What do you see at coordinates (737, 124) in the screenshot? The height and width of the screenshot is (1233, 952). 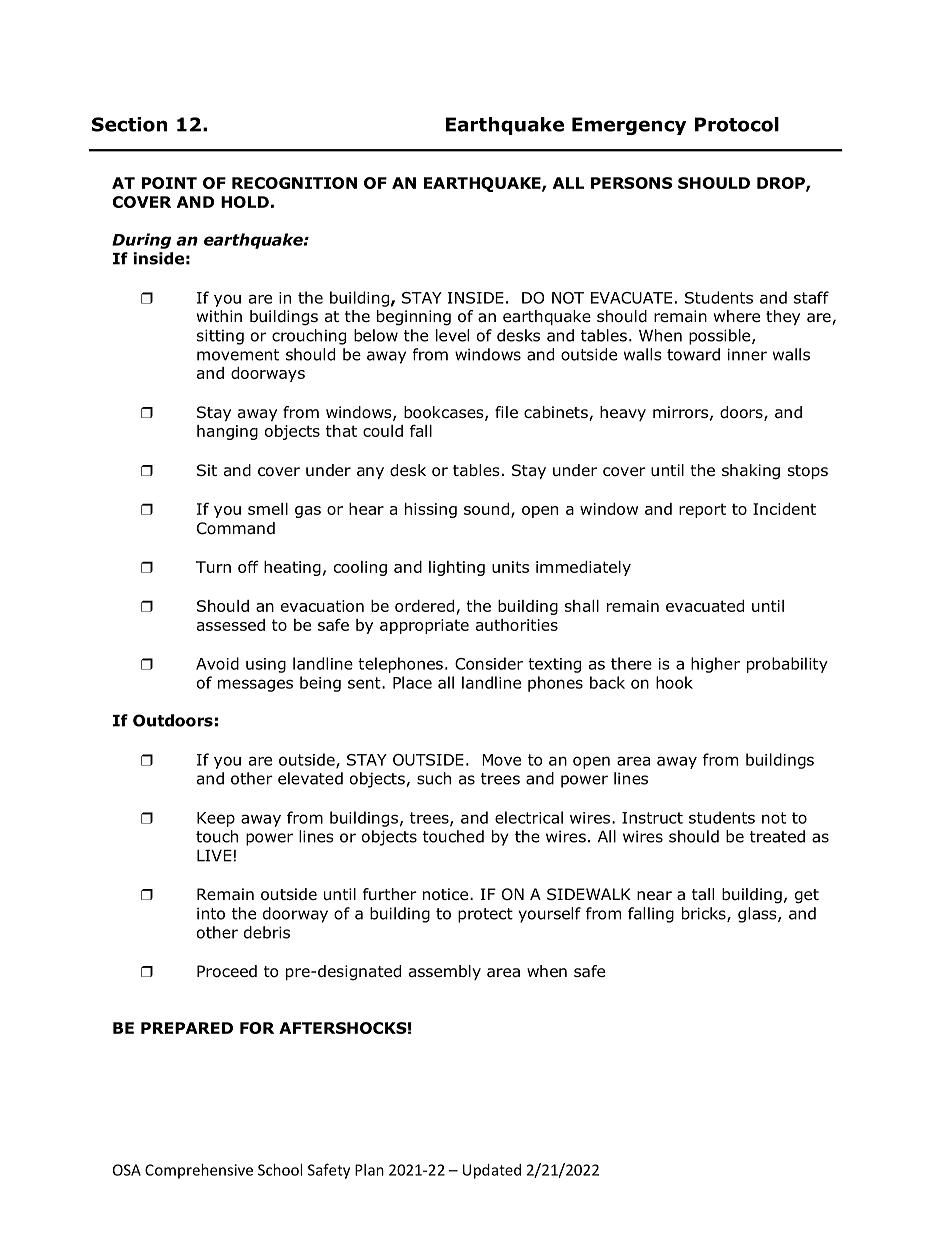 I see `Protocol` at bounding box center [737, 124].
